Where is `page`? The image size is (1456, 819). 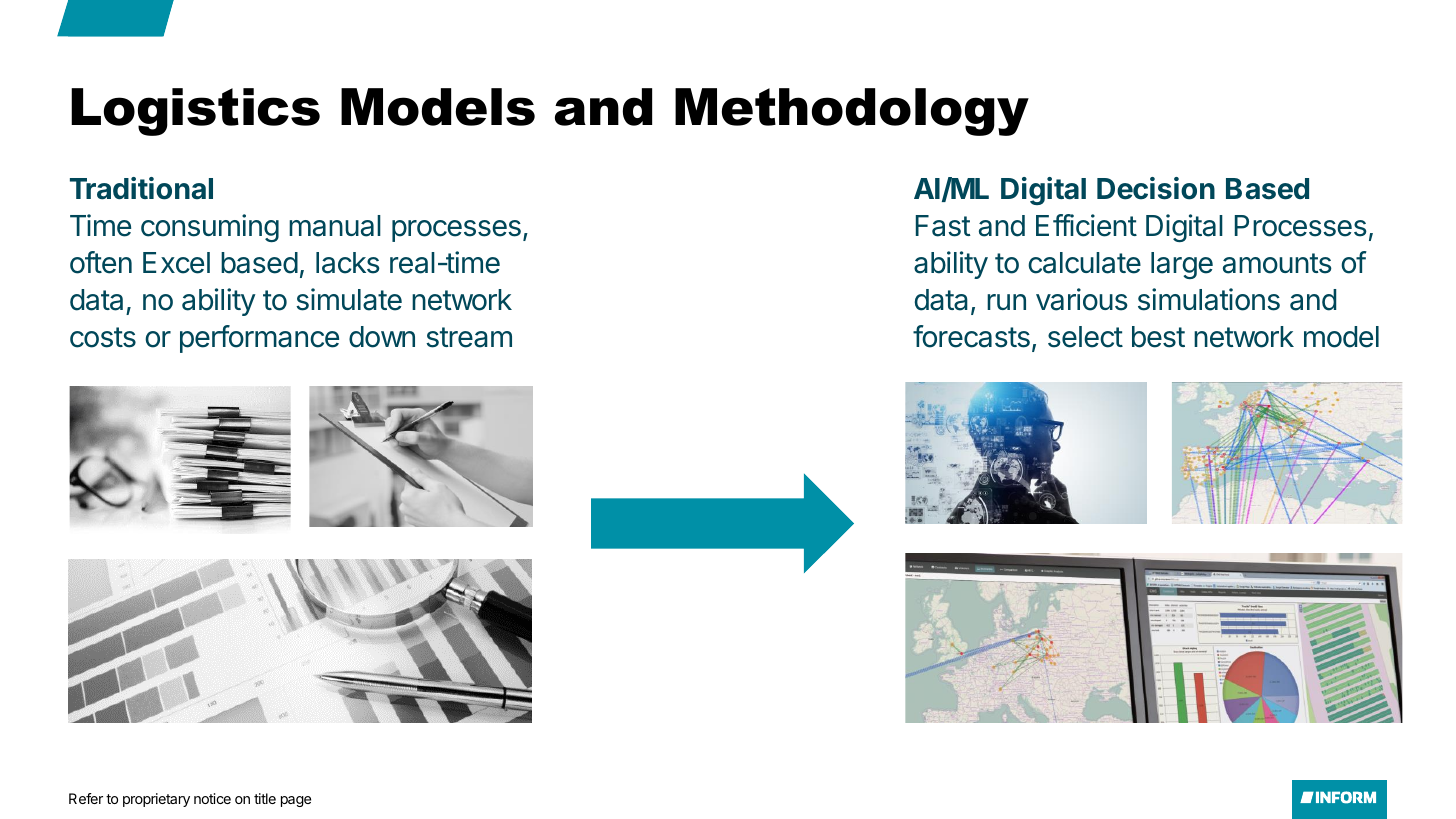
page is located at coordinates (296, 801).
